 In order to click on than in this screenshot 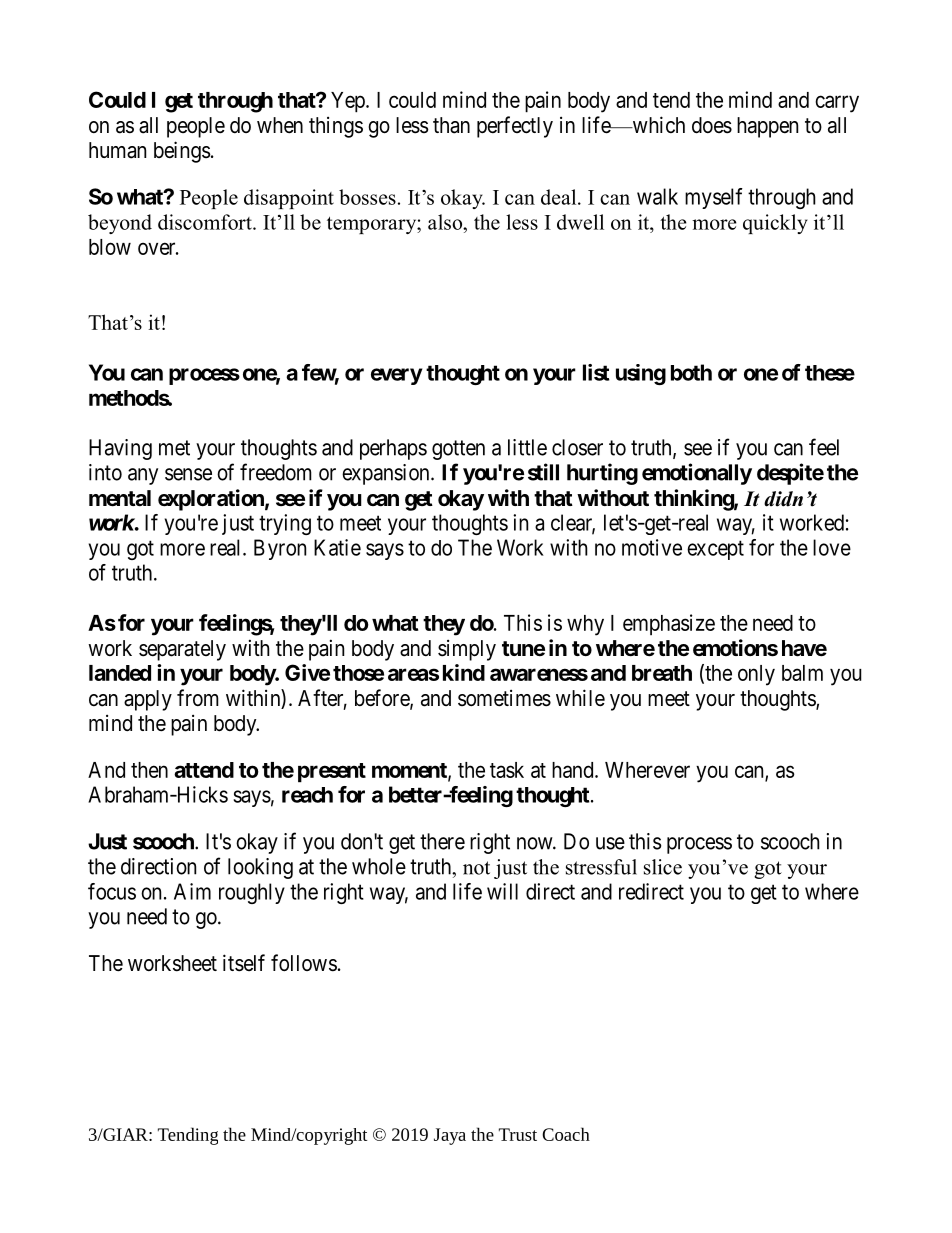, I will do `click(451, 125)`.
